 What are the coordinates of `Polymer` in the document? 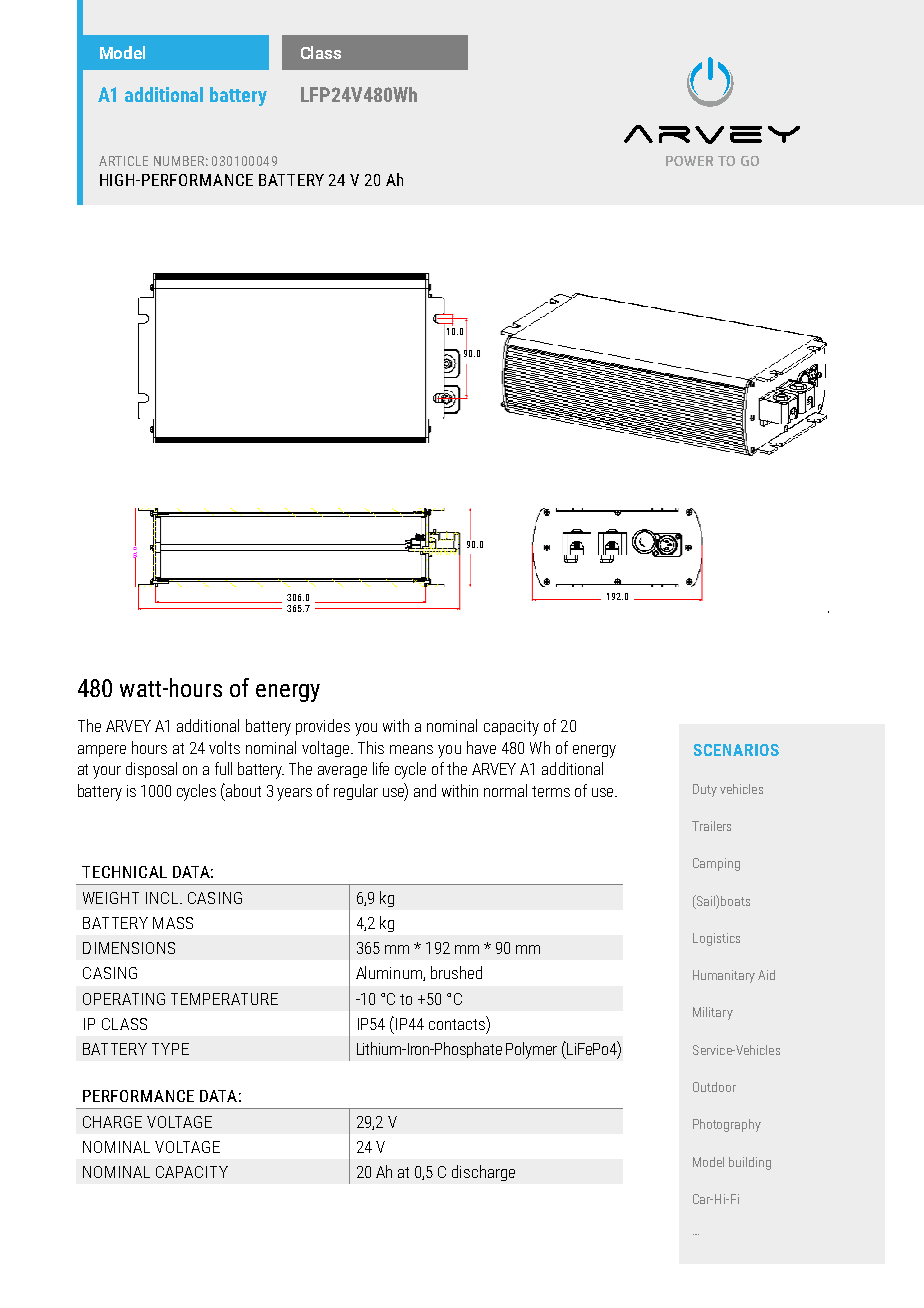 It's located at (531, 1050).
